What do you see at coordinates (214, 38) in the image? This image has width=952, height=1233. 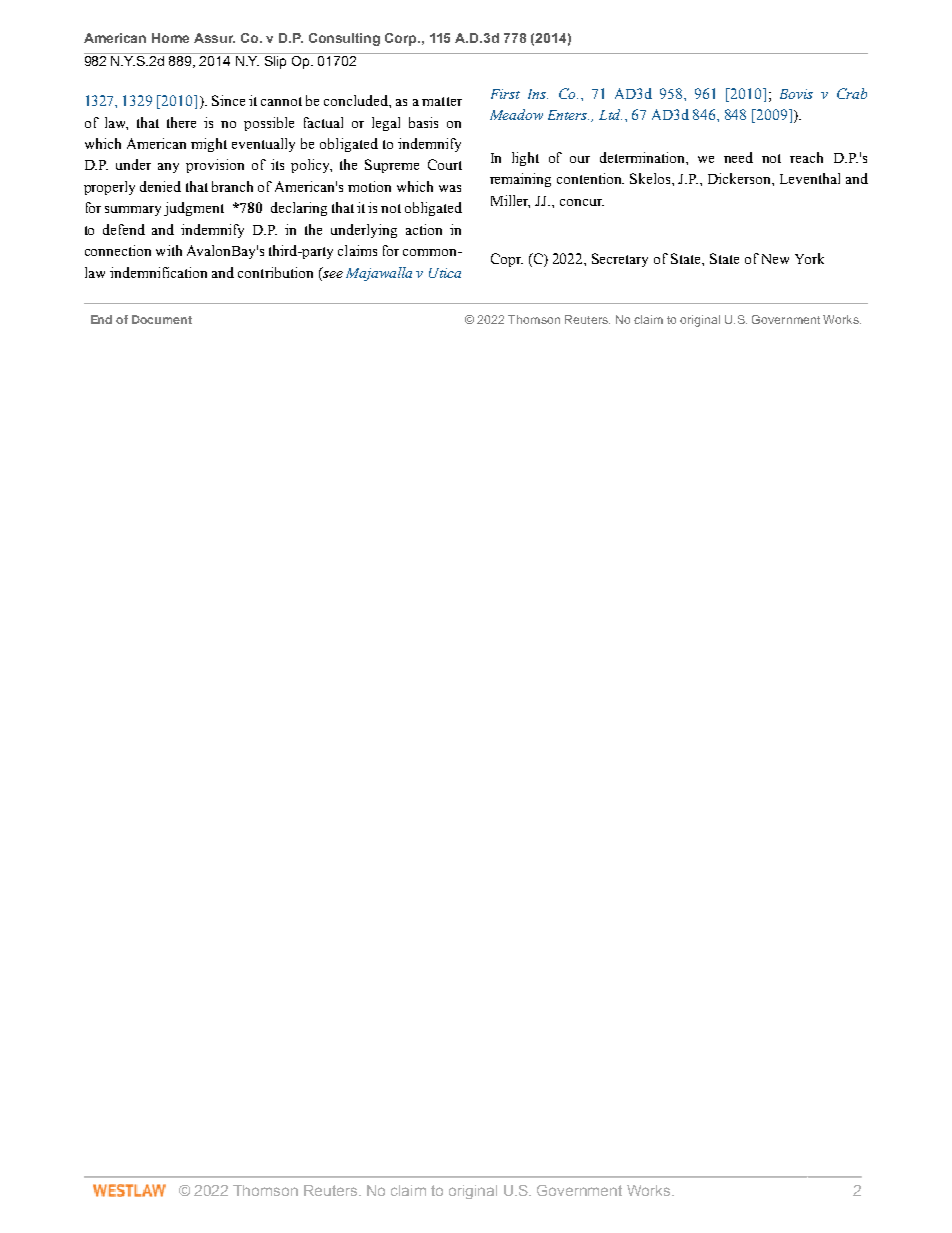 I see `Assur` at bounding box center [214, 38].
